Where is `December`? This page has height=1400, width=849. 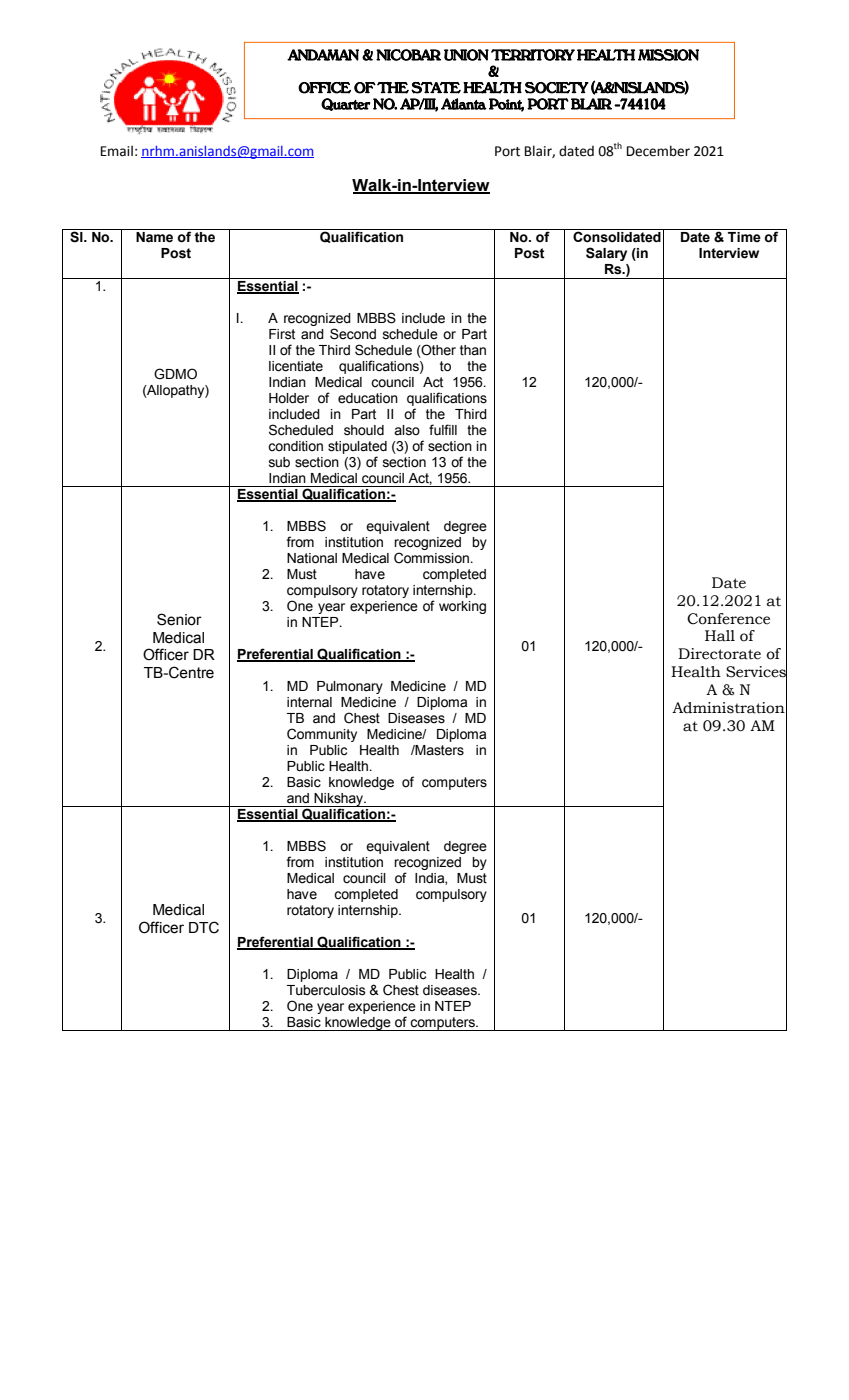 December is located at coordinates (658, 151).
